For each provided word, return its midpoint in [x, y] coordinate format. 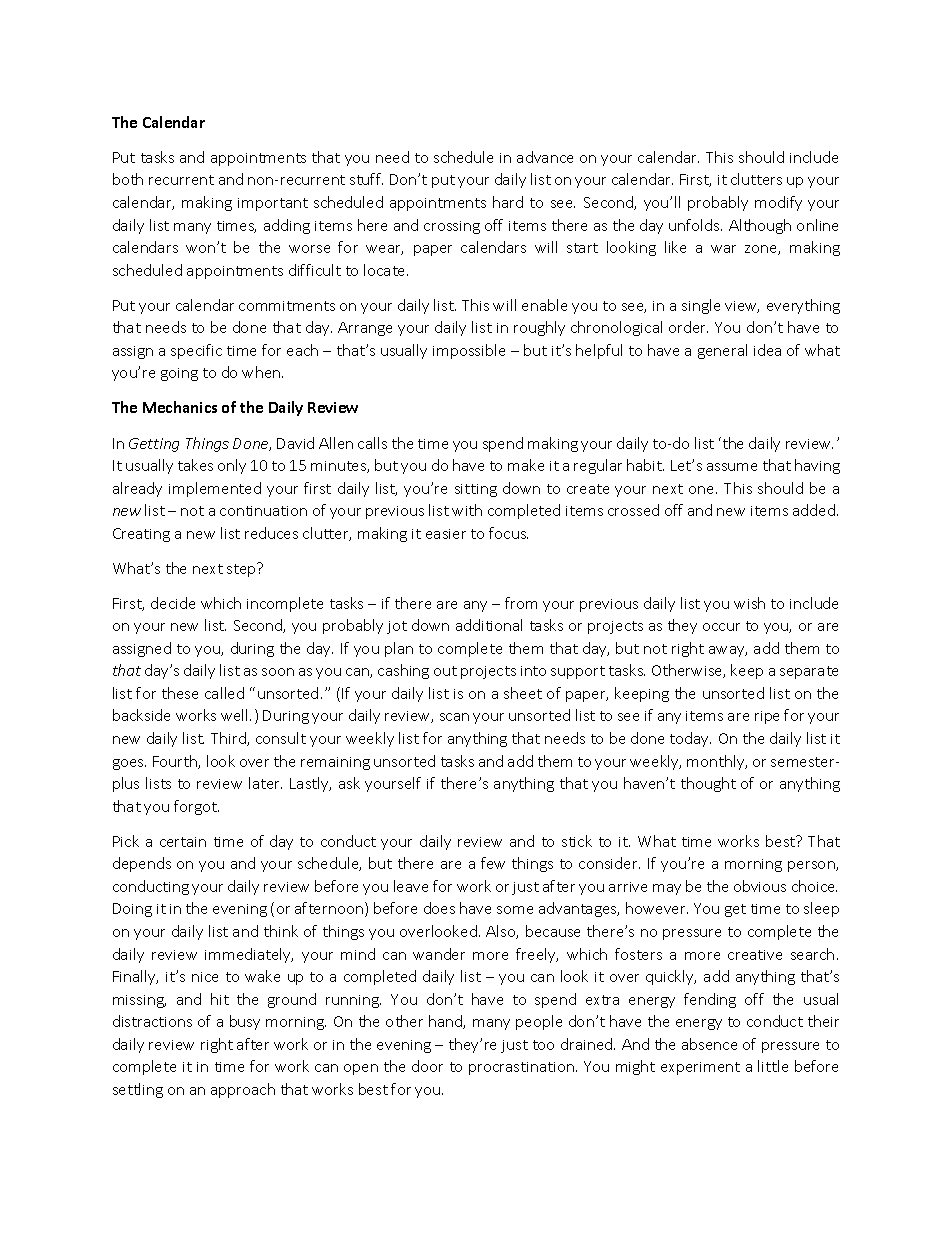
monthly [717, 762]
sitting [476, 490]
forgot [196, 807]
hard [508, 202]
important [273, 204]
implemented [215, 489]
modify [778, 203]
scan [454, 717]
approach [243, 1090]
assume [732, 467]
